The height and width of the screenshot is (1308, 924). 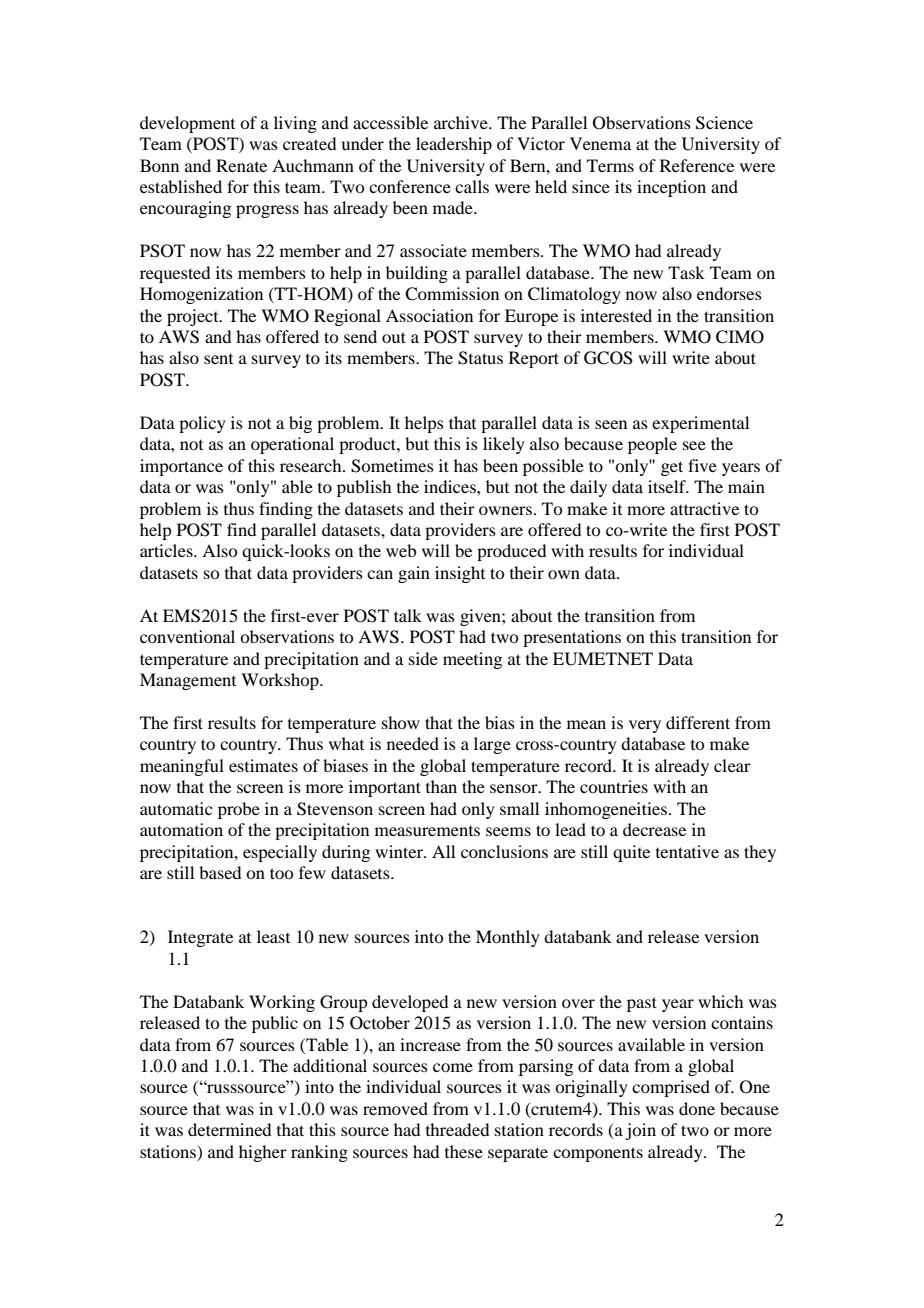 I want to click on than, so click(x=441, y=786).
